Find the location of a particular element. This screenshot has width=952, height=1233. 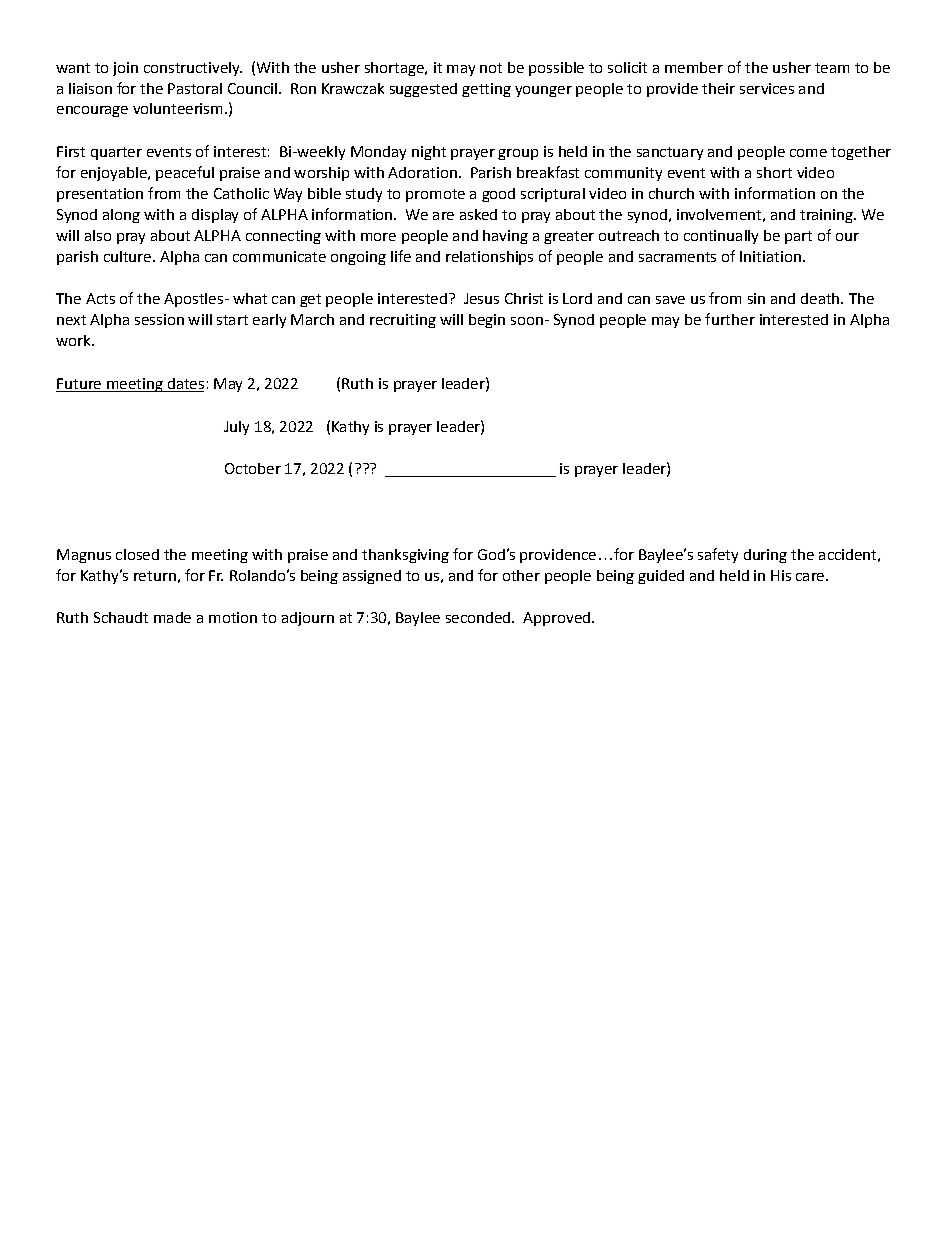

session is located at coordinates (159, 319).
